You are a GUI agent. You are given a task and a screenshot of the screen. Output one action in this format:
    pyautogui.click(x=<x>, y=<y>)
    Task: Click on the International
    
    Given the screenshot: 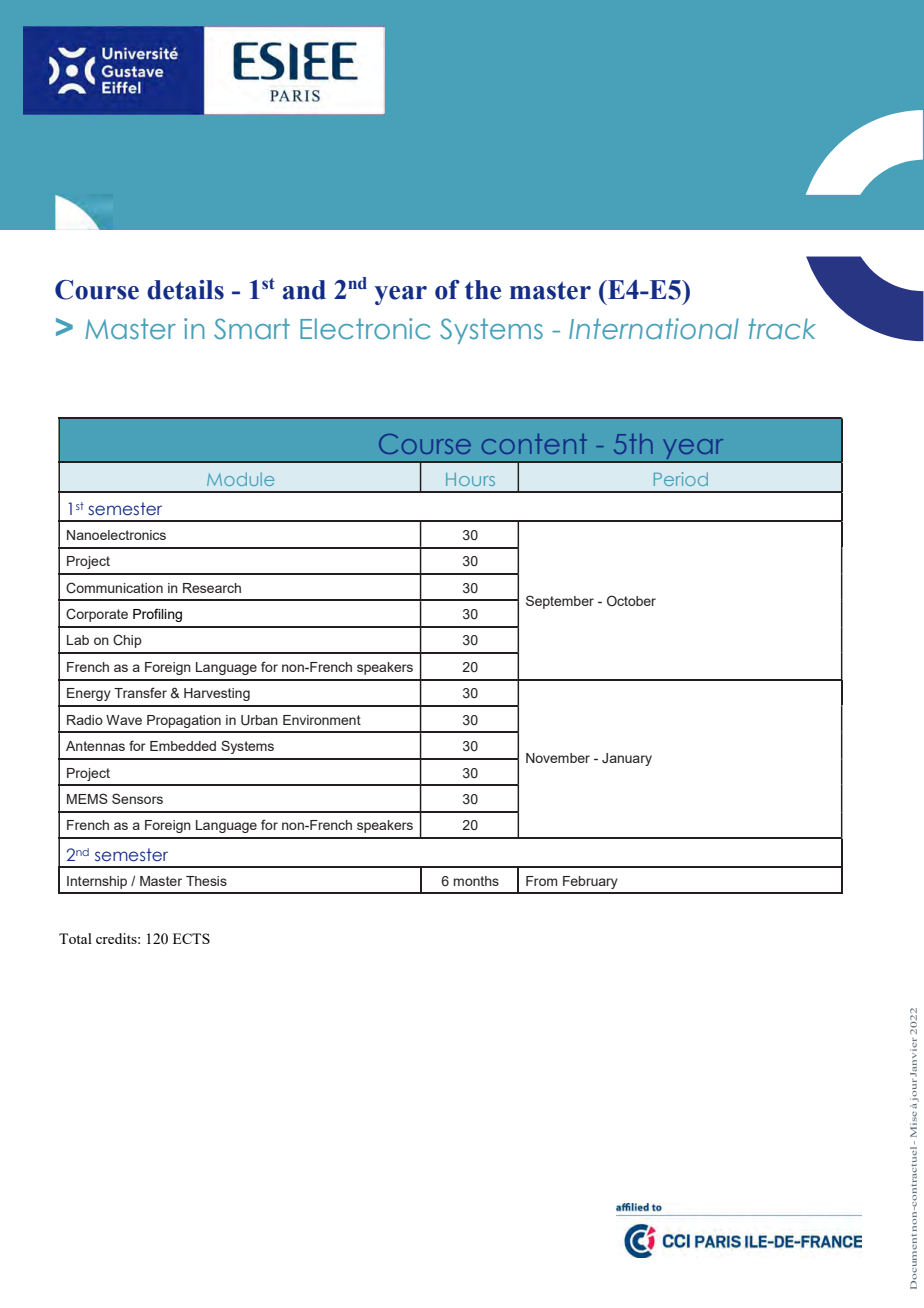 What is the action you would take?
    pyautogui.click(x=654, y=329)
